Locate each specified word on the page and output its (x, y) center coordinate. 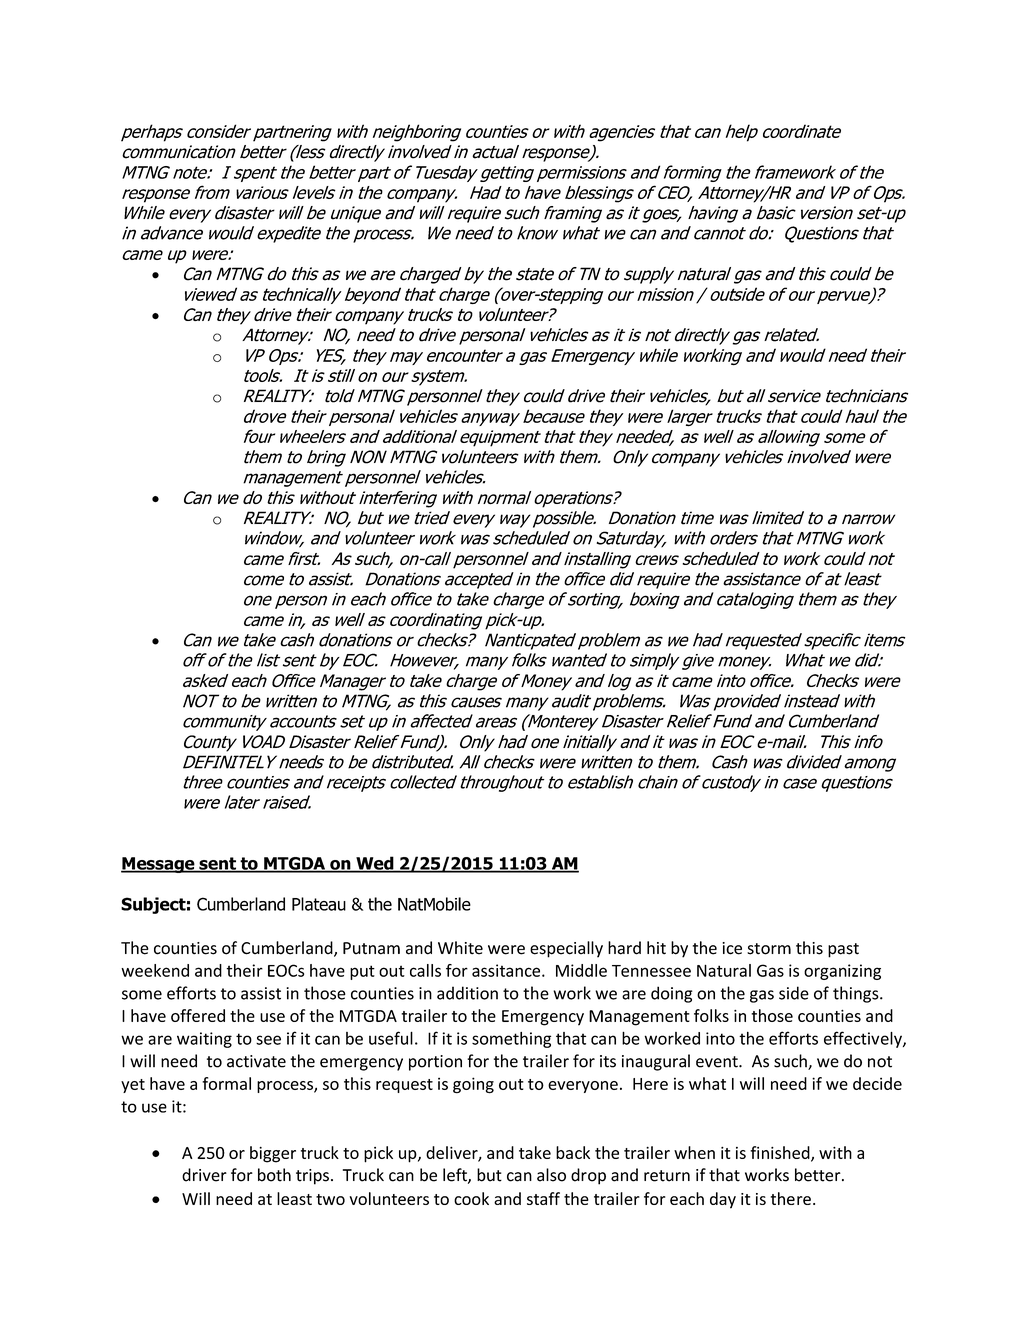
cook (471, 1198)
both (274, 1175)
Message (159, 865)
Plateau (319, 904)
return (667, 1176)
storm (769, 949)
